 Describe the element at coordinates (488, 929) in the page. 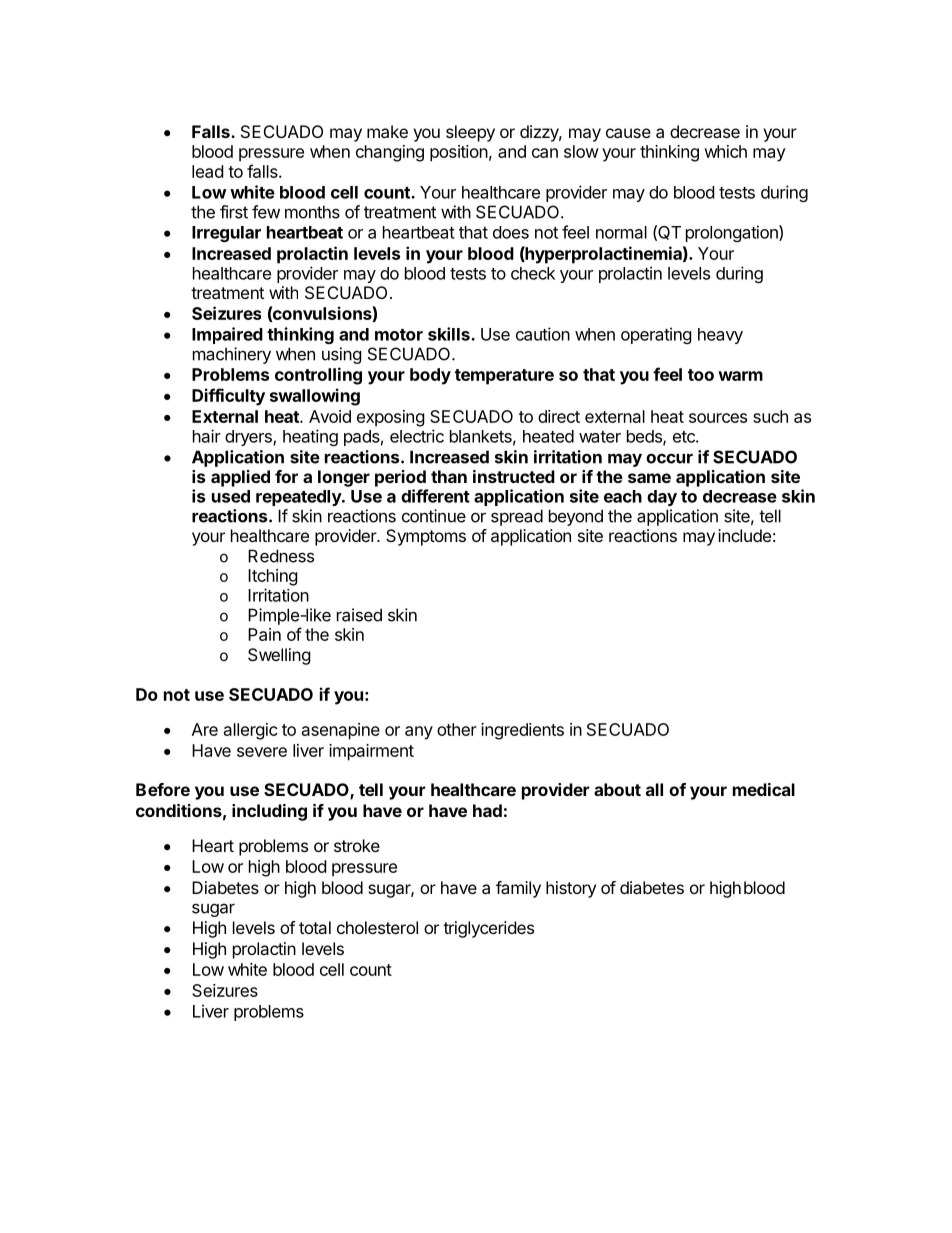

I see `triglycerides` at that location.
